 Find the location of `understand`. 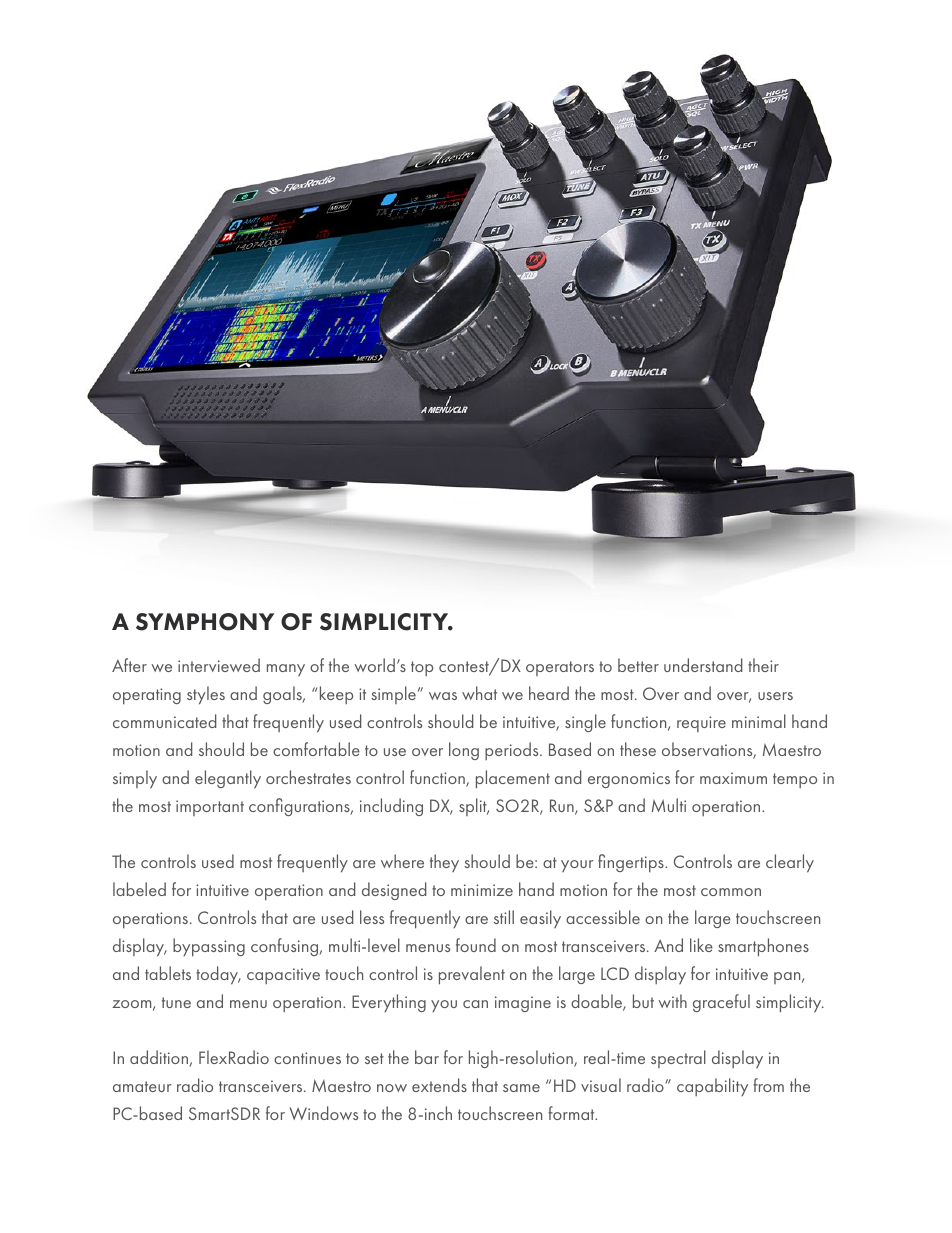

understand is located at coordinates (703, 665).
